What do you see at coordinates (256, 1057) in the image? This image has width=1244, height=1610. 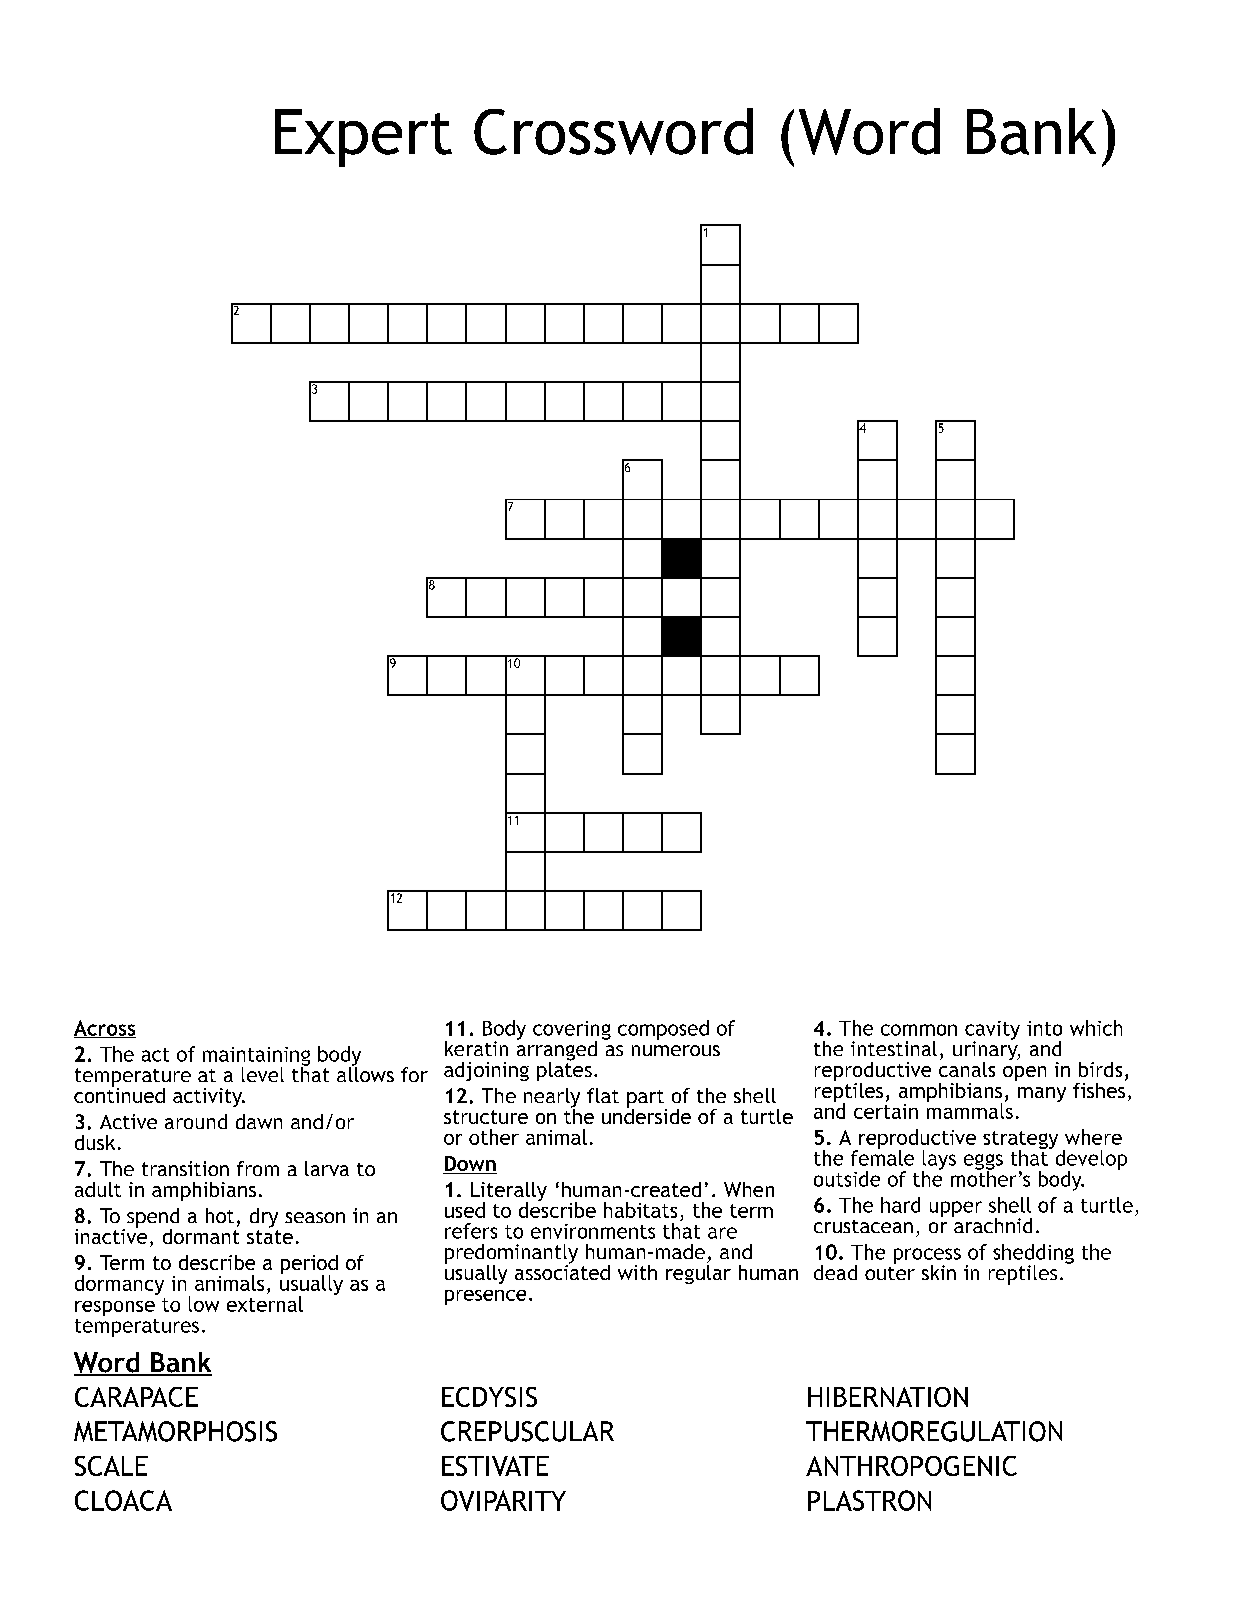 I see `maintaining` at bounding box center [256, 1057].
